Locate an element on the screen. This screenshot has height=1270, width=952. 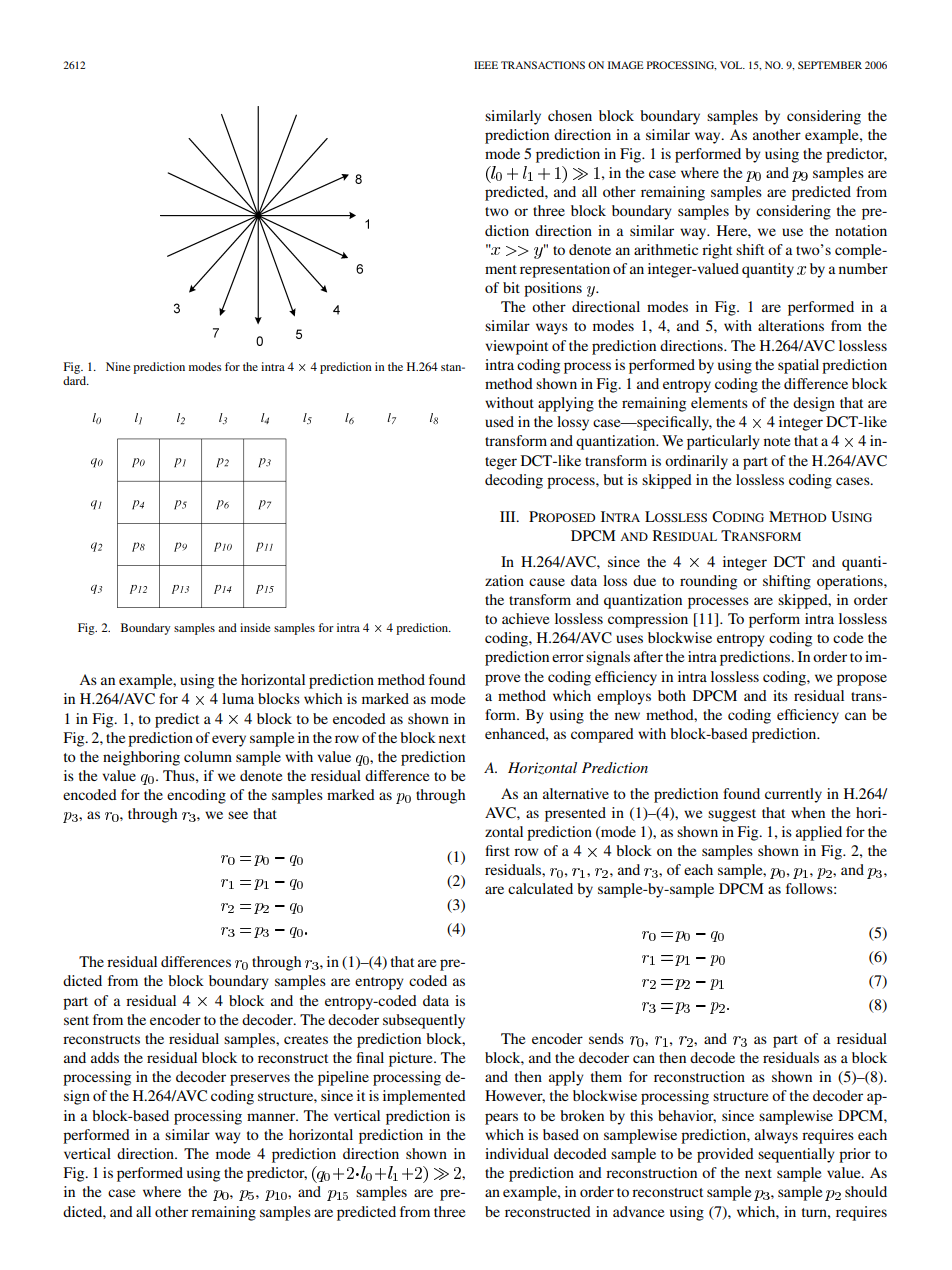
applied is located at coordinates (819, 833).
